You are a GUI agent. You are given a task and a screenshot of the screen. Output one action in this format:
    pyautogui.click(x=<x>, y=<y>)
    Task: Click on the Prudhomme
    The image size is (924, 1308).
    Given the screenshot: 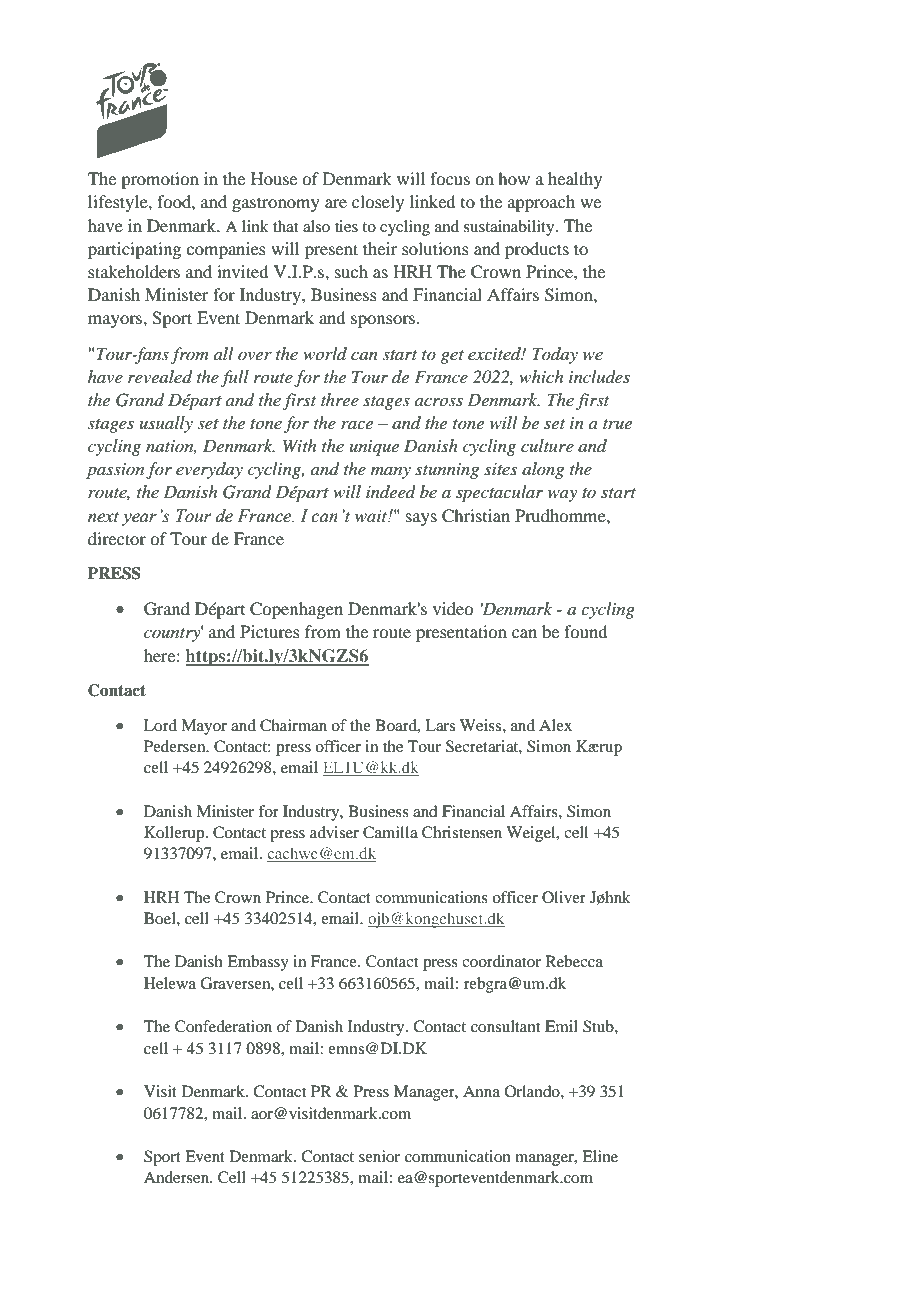 What is the action you would take?
    pyautogui.click(x=561, y=515)
